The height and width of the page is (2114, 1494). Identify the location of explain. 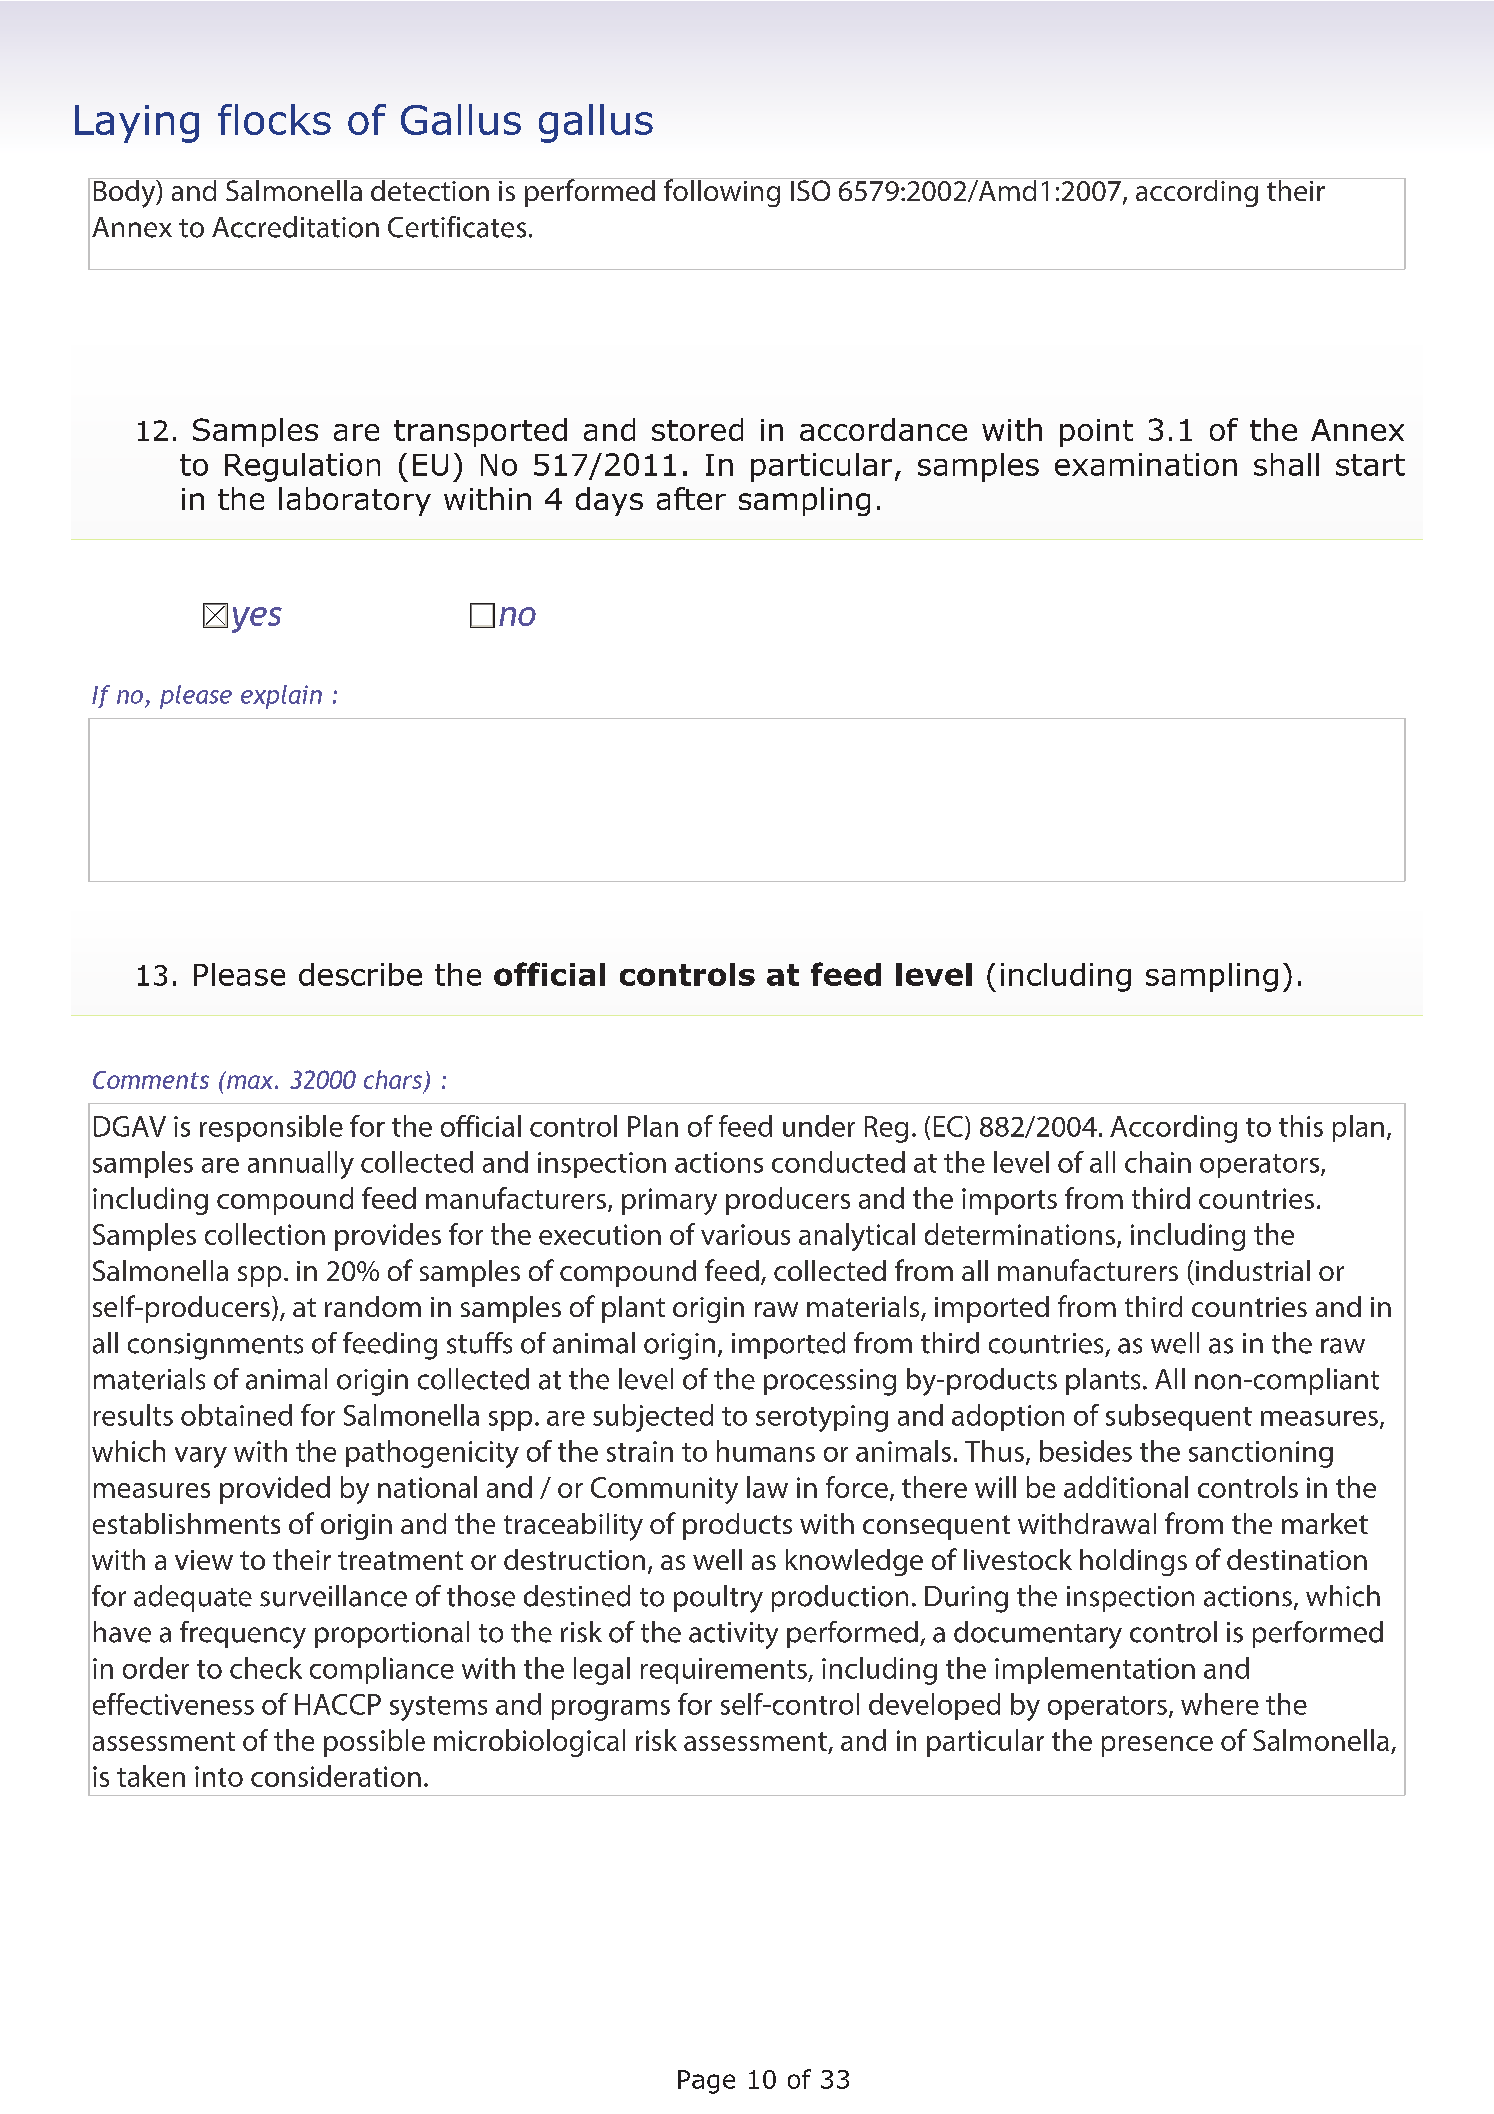
(281, 697).
